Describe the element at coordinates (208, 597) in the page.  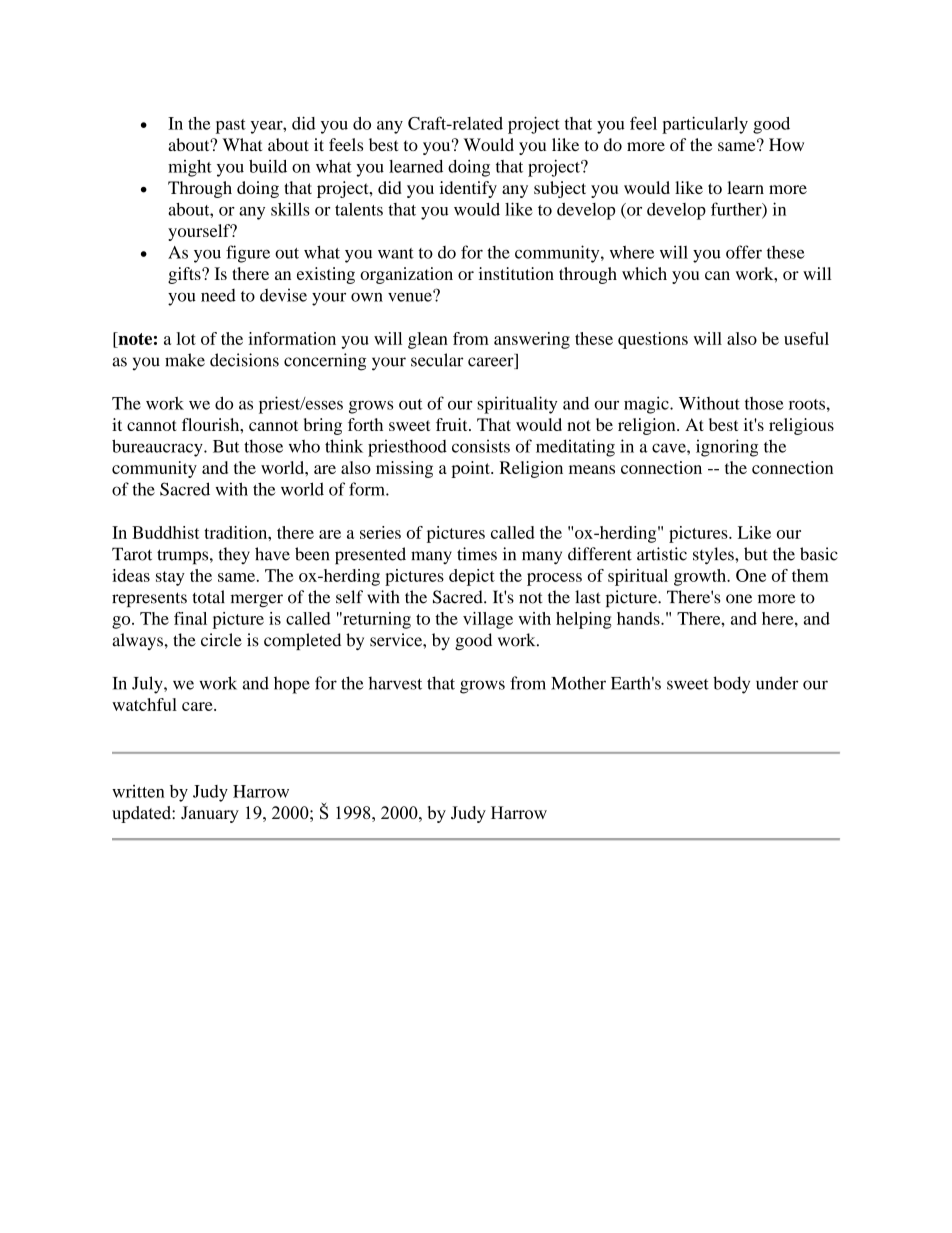
I see `total` at that location.
